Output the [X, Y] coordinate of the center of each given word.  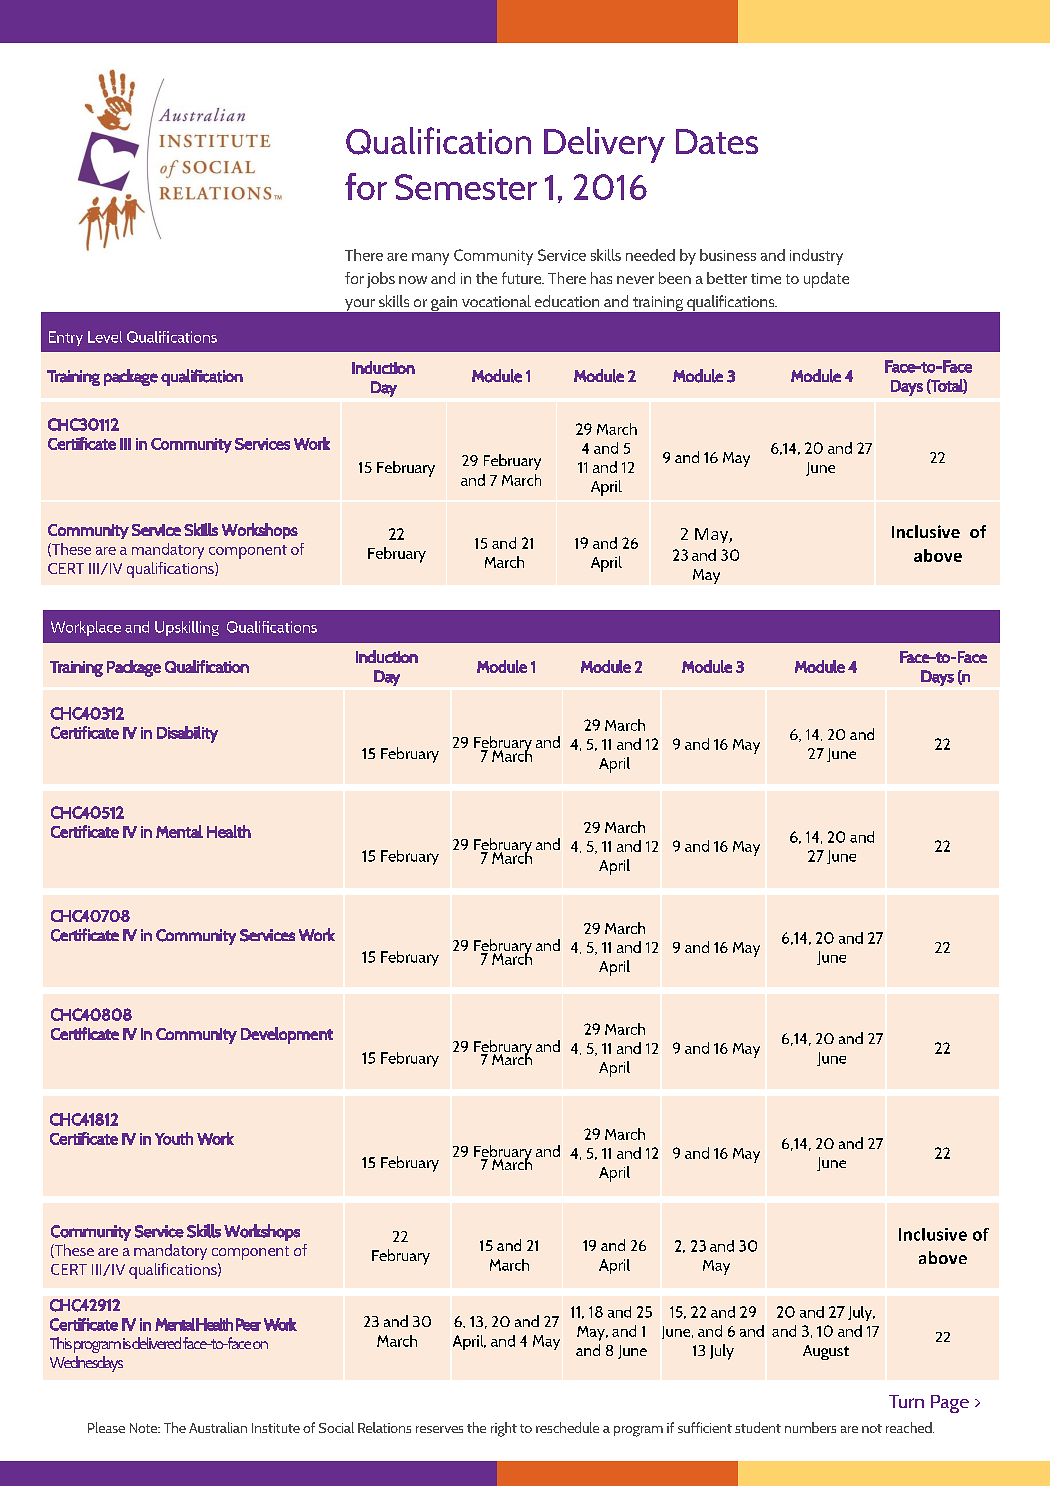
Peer [248, 1324]
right [504, 1429]
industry [816, 257]
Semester [466, 187]
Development [287, 1035]
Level [105, 337]
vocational [496, 301]
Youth [174, 1138]
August [826, 1352]
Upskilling [187, 628]
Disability [187, 734]
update [826, 280]
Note [145, 1428]
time [766, 278]
